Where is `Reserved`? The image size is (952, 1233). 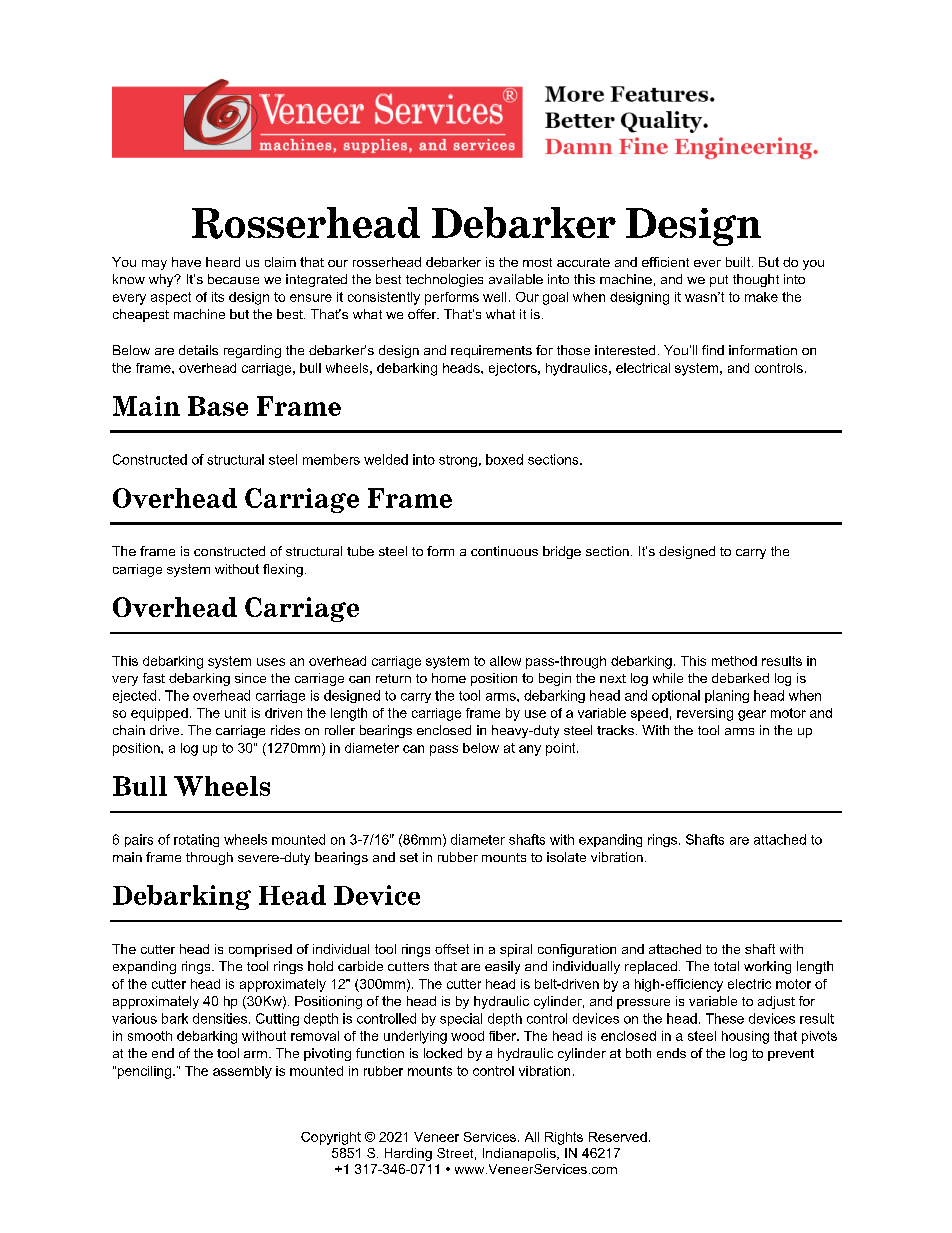
Reserved is located at coordinates (618, 1137).
